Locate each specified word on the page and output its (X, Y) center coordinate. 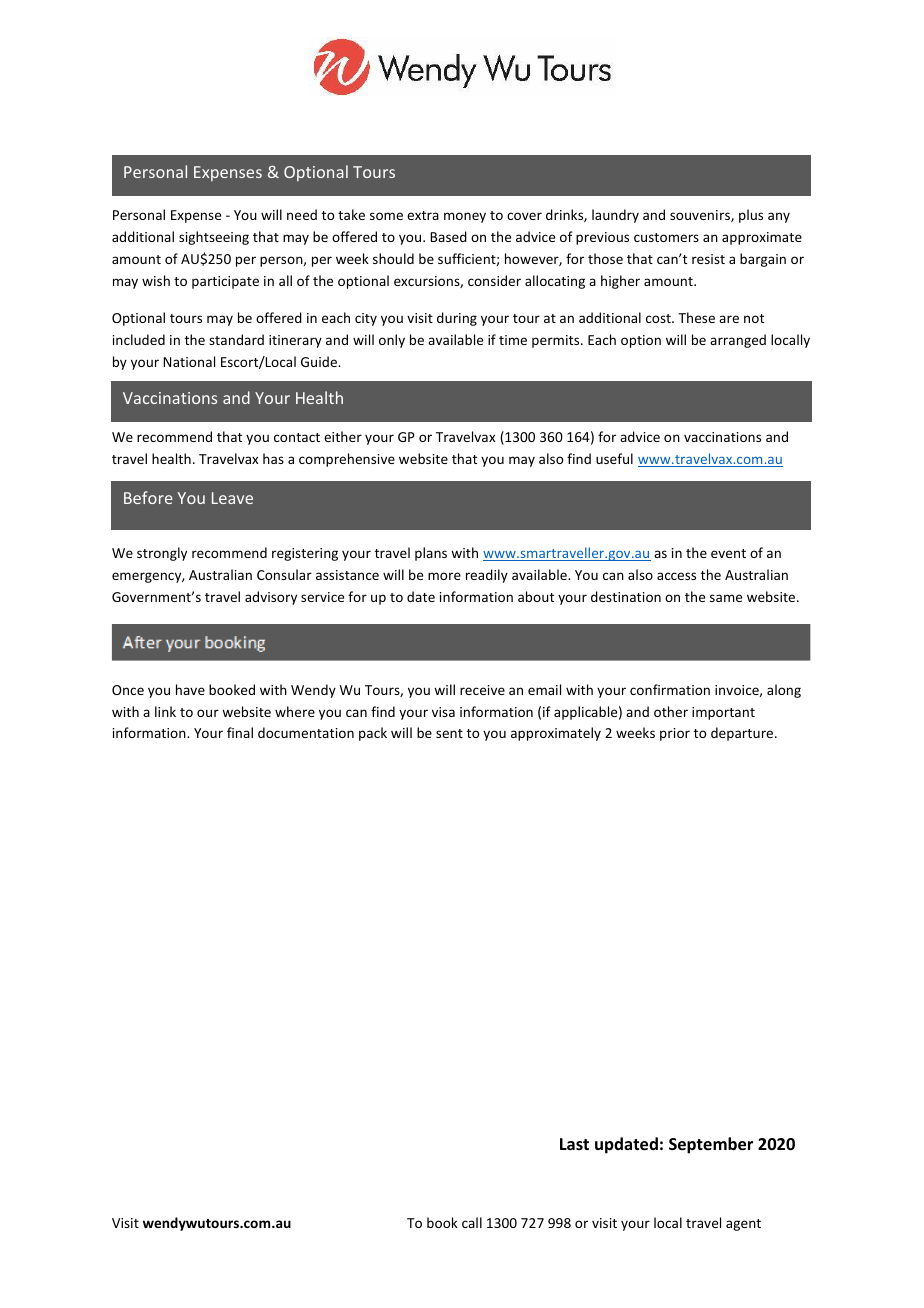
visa (443, 712)
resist (708, 259)
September (711, 1145)
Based (448, 236)
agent (743, 1225)
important (723, 713)
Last (574, 1144)
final (240, 732)
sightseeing (214, 238)
